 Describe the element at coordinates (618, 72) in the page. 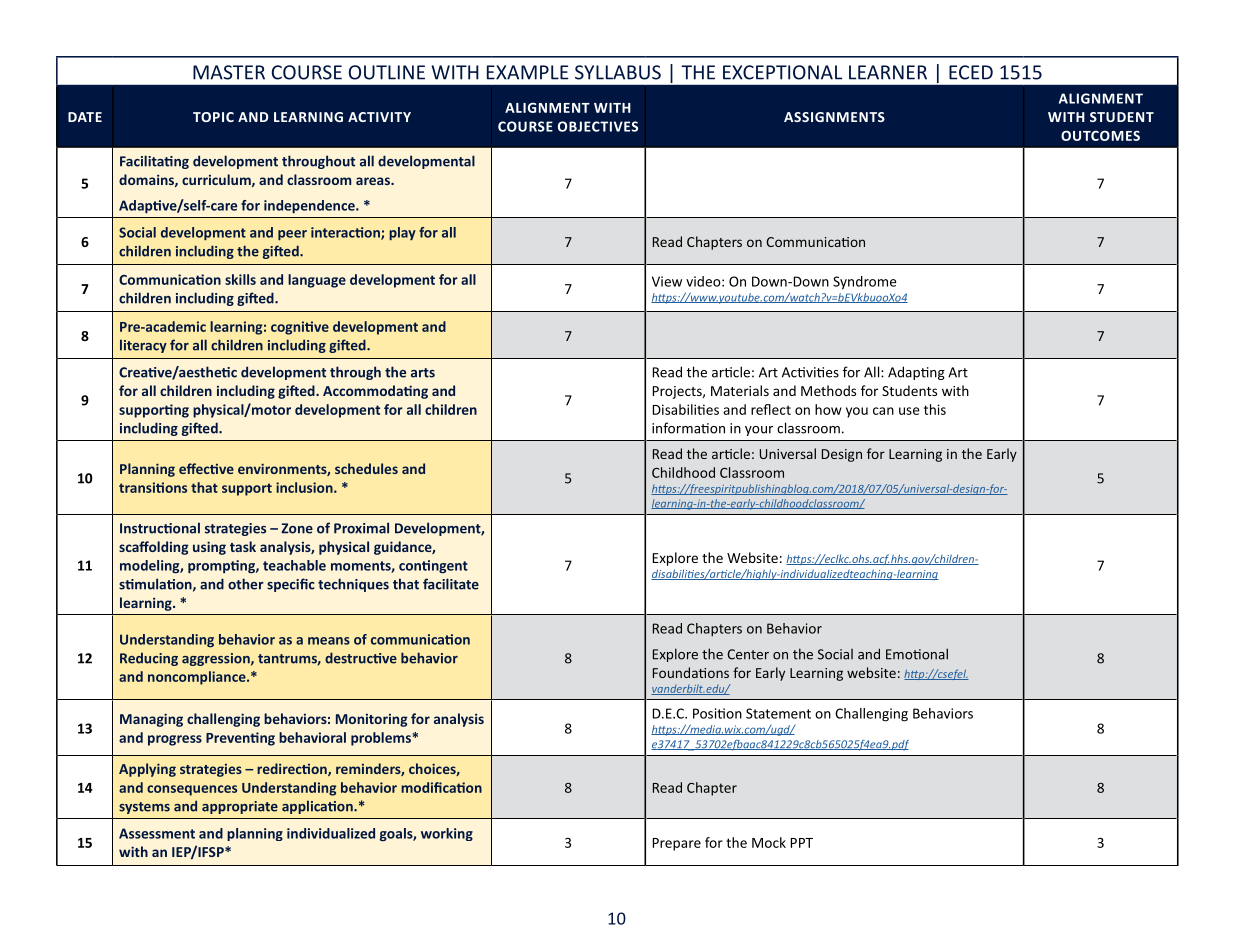

I see `SYLLABUS` at that location.
